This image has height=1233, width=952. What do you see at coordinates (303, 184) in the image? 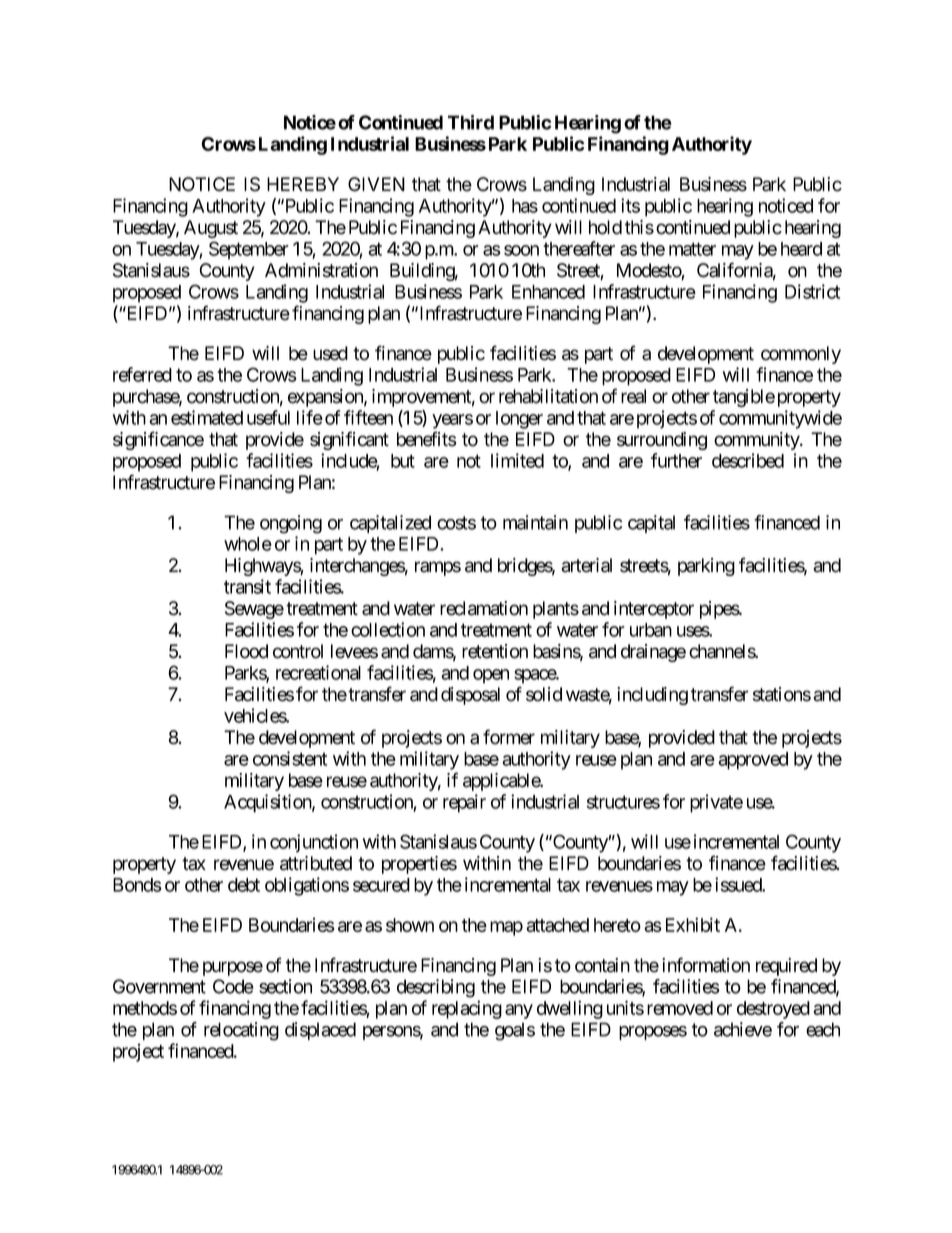
I see `HEREBY` at bounding box center [303, 184].
